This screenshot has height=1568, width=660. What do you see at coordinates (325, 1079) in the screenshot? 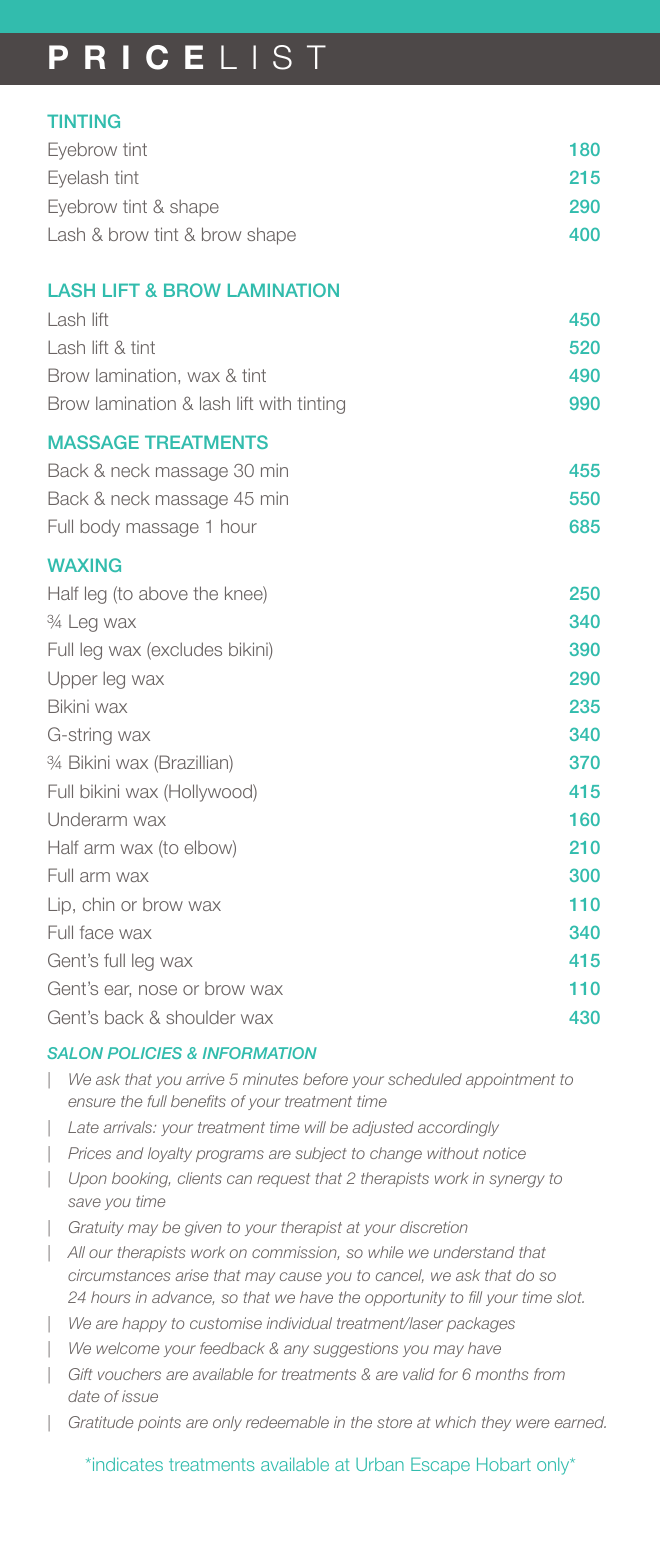
I see `before` at bounding box center [325, 1079].
